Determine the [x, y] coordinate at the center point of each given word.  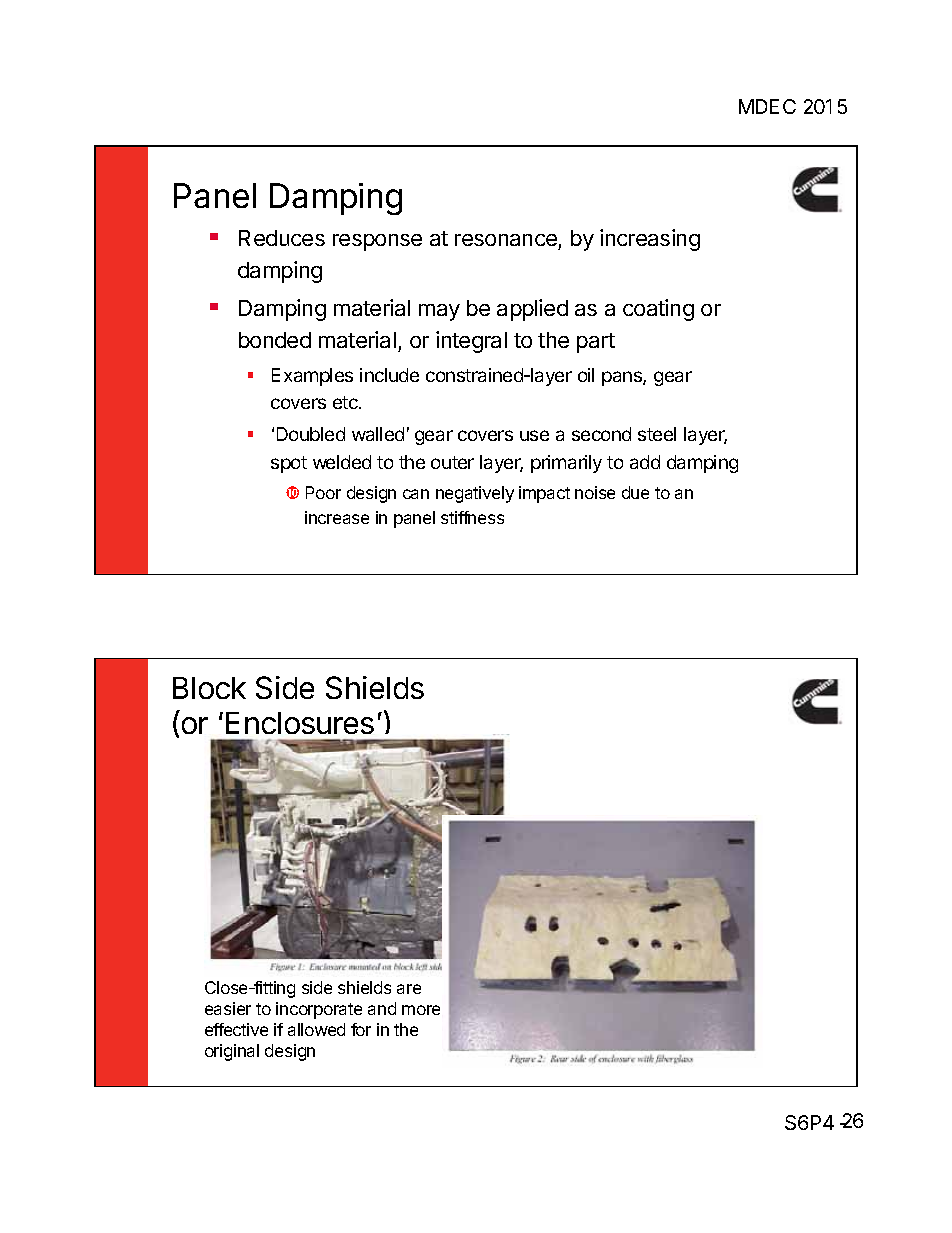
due [635, 492]
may [439, 312]
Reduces [282, 238]
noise [595, 492]
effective [236, 1029]
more [421, 1010]
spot [289, 464]
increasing [650, 240]
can [416, 494]
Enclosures [300, 723]
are [409, 989]
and [382, 1008]
